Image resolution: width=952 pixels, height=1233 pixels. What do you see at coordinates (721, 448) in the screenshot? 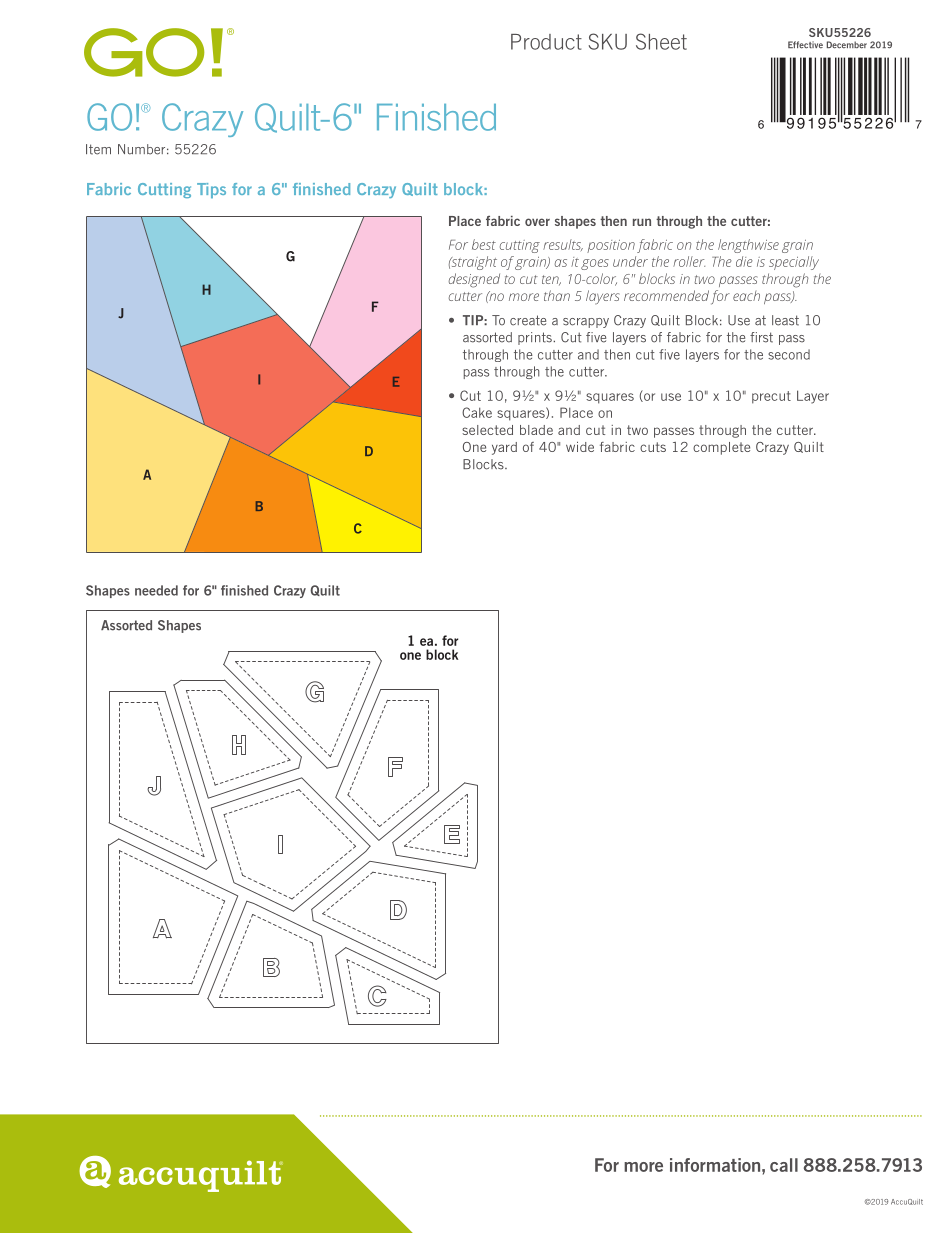
I see `complete` at bounding box center [721, 448].
